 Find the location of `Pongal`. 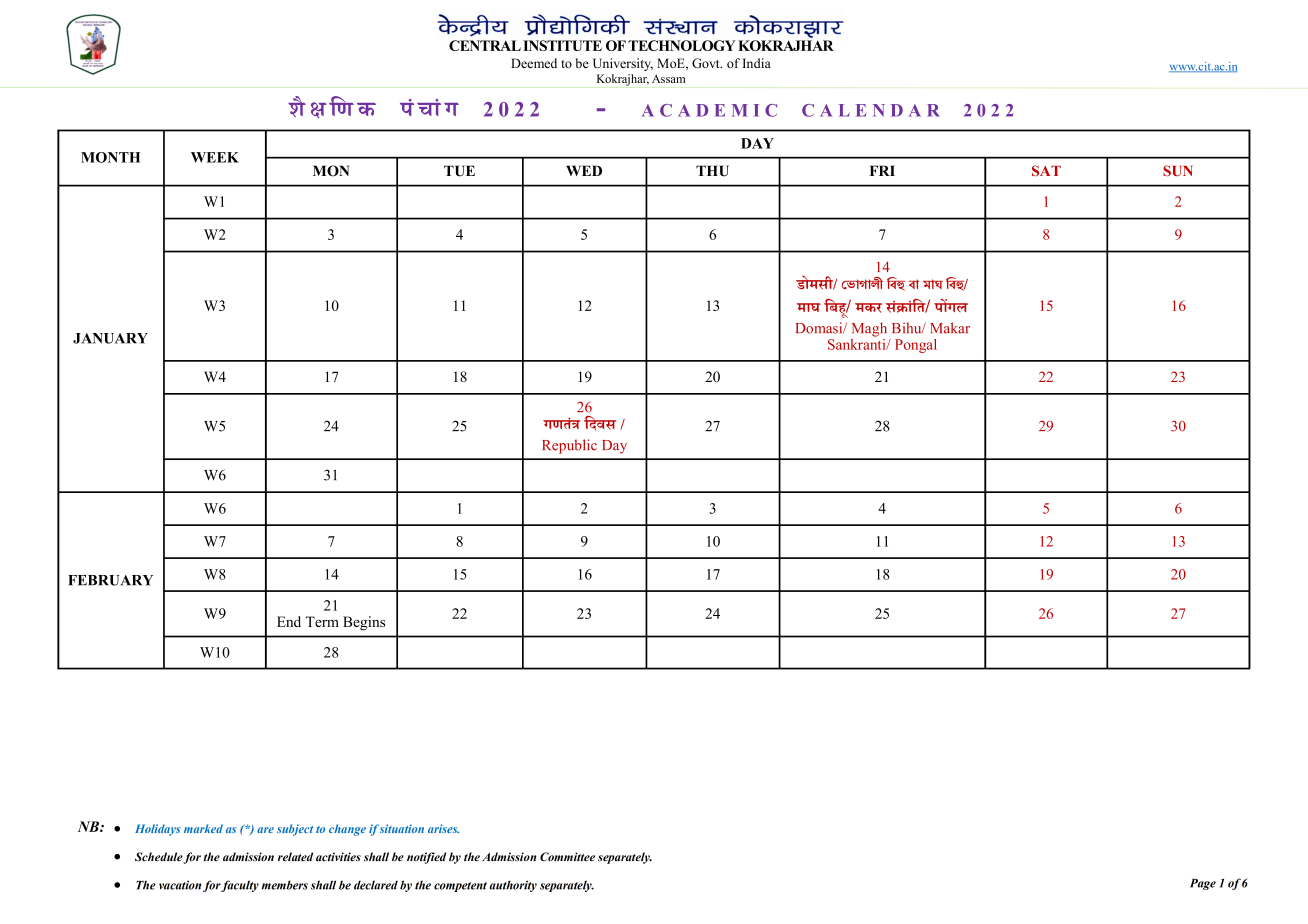

Pongal is located at coordinates (916, 346).
